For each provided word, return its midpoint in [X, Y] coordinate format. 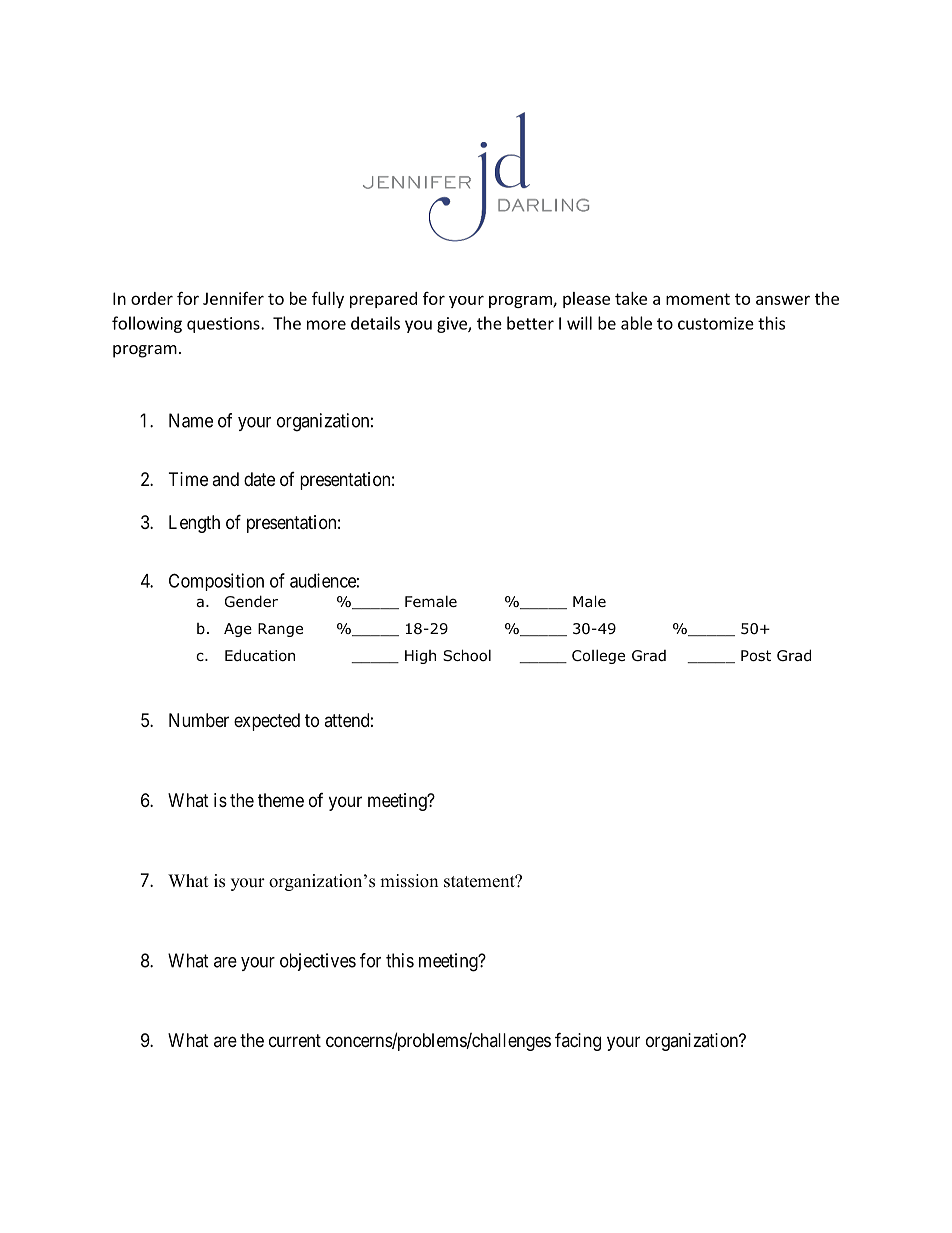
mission [409, 881]
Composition [216, 582]
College [598, 656]
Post [756, 656]
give [453, 325]
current [295, 1040]
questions [224, 325]
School [467, 655]
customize [716, 323]
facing [578, 1041]
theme [281, 800]
